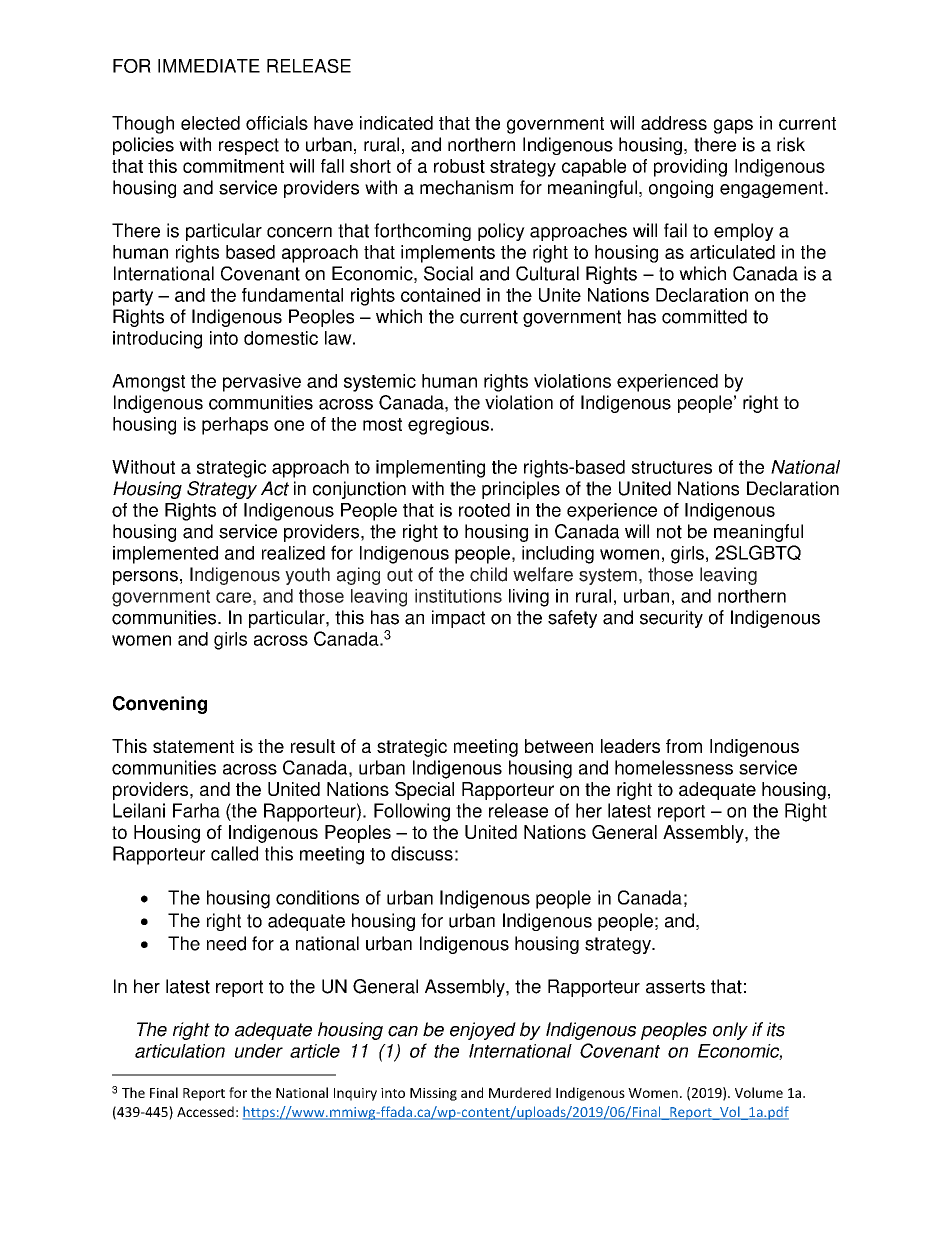 This screenshot has height=1233, width=952. I want to click on Volume, so click(759, 1092).
